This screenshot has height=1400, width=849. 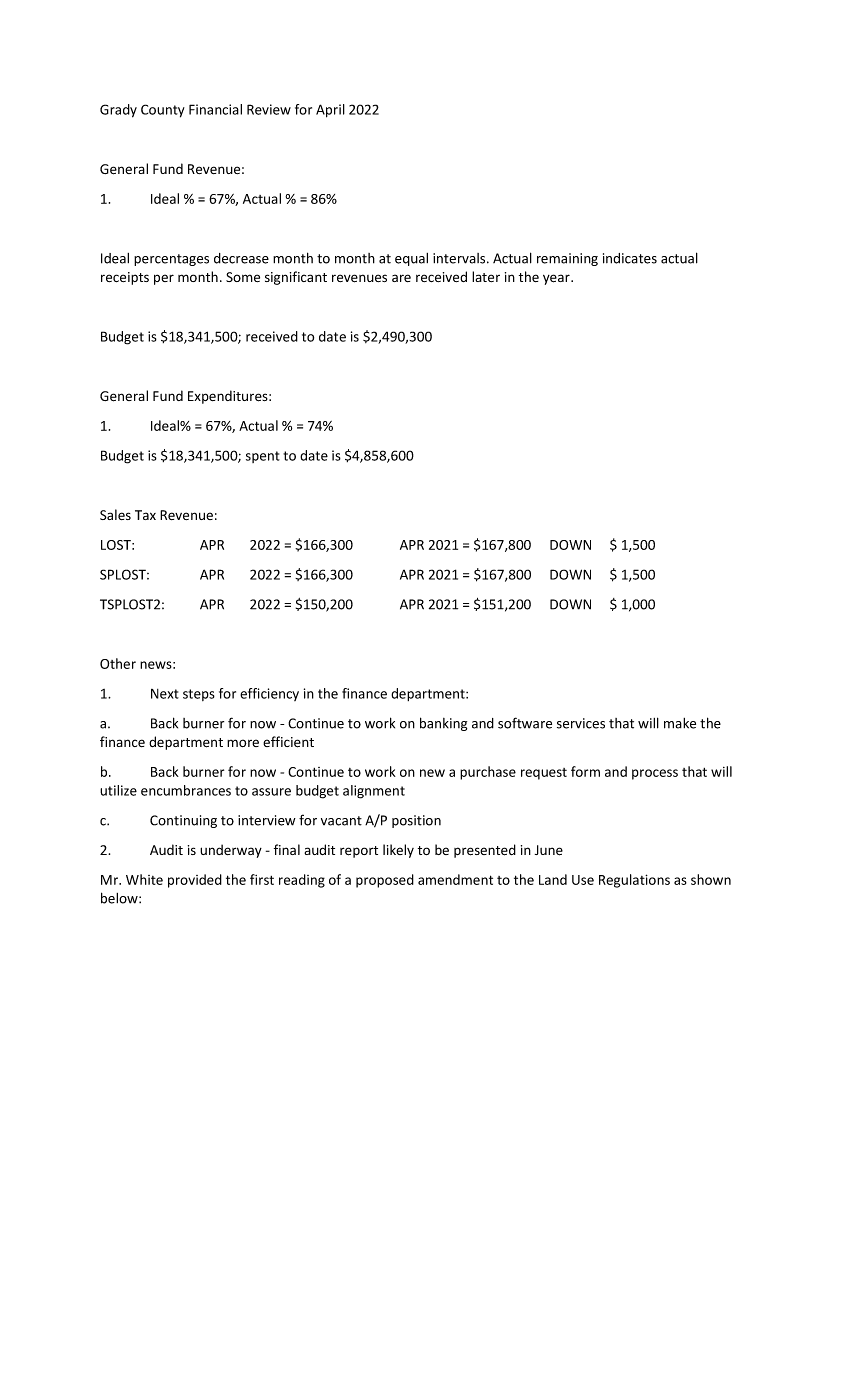 What do you see at coordinates (398, 851) in the screenshot?
I see `likely` at bounding box center [398, 851].
